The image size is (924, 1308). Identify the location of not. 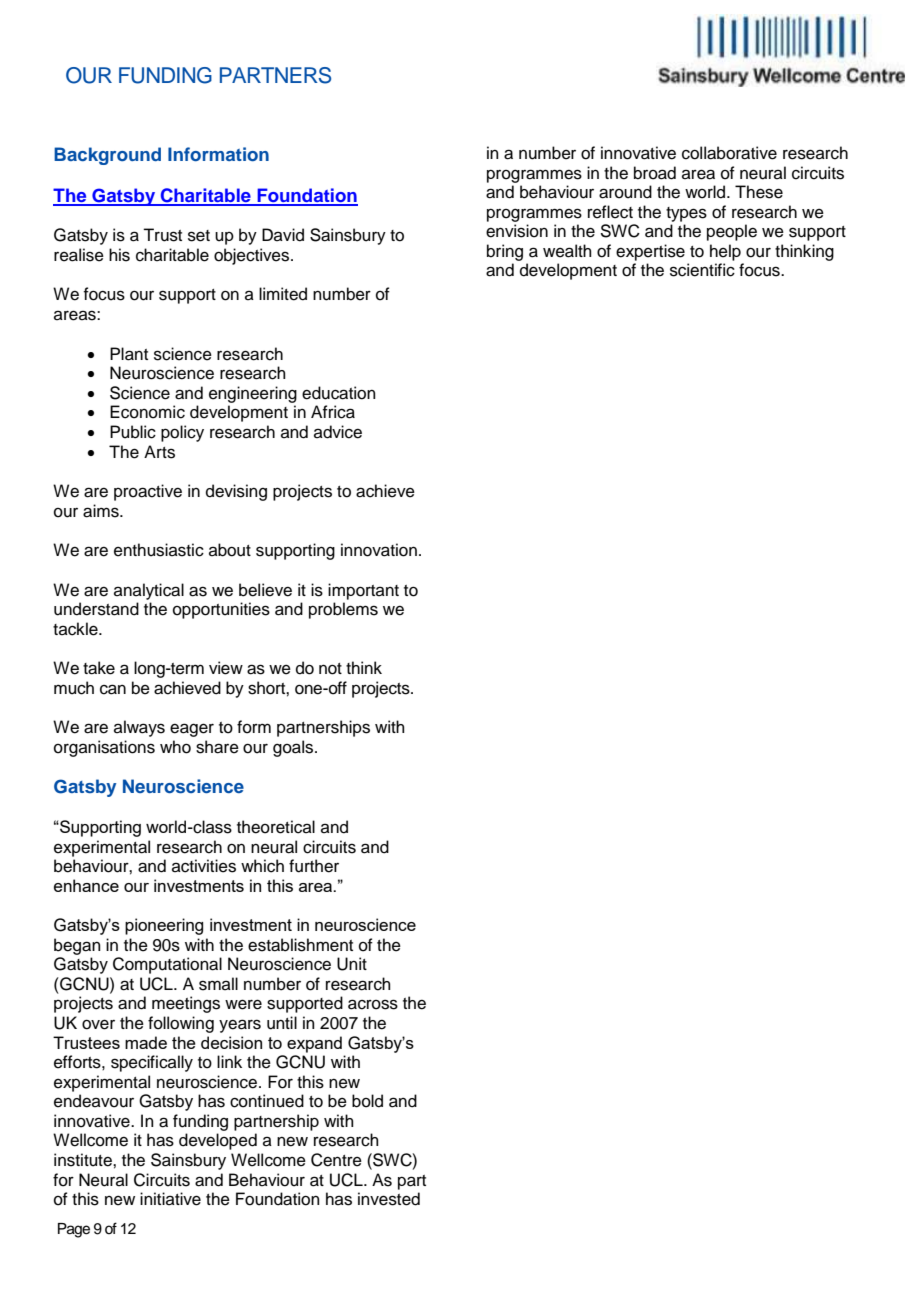
(330, 669).
